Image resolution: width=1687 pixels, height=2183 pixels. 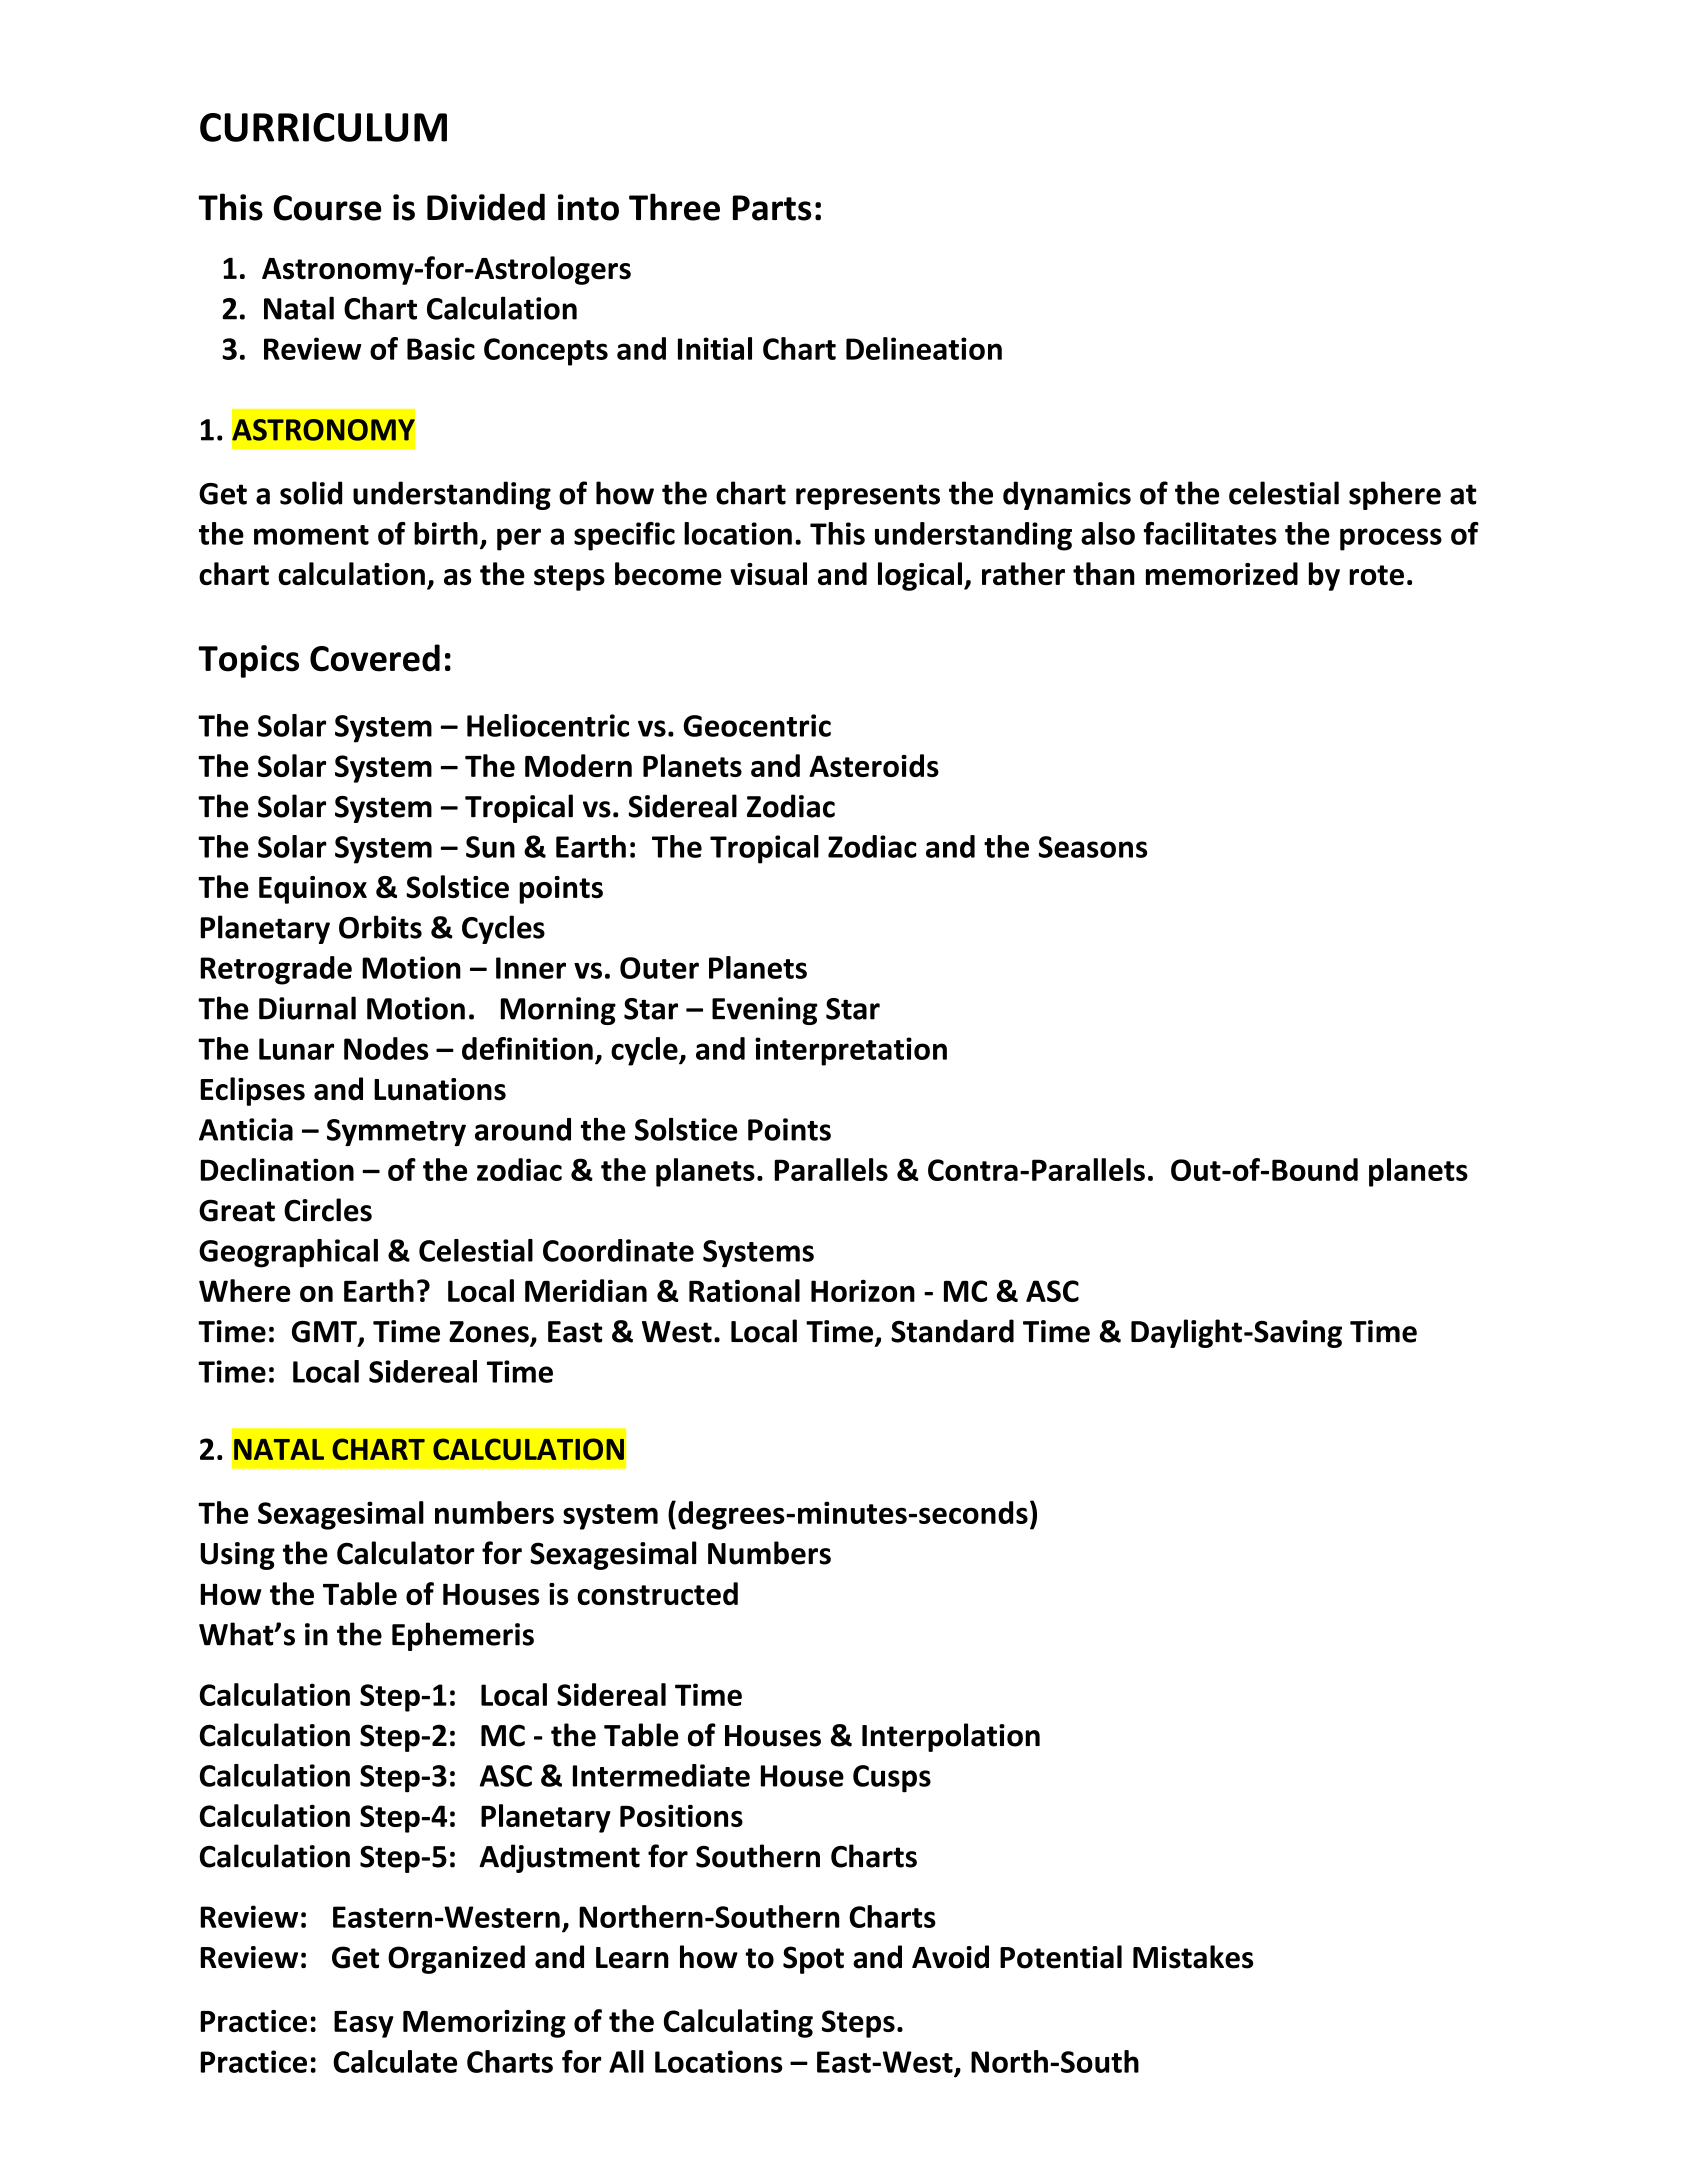 I want to click on Delineation, so click(x=924, y=348).
